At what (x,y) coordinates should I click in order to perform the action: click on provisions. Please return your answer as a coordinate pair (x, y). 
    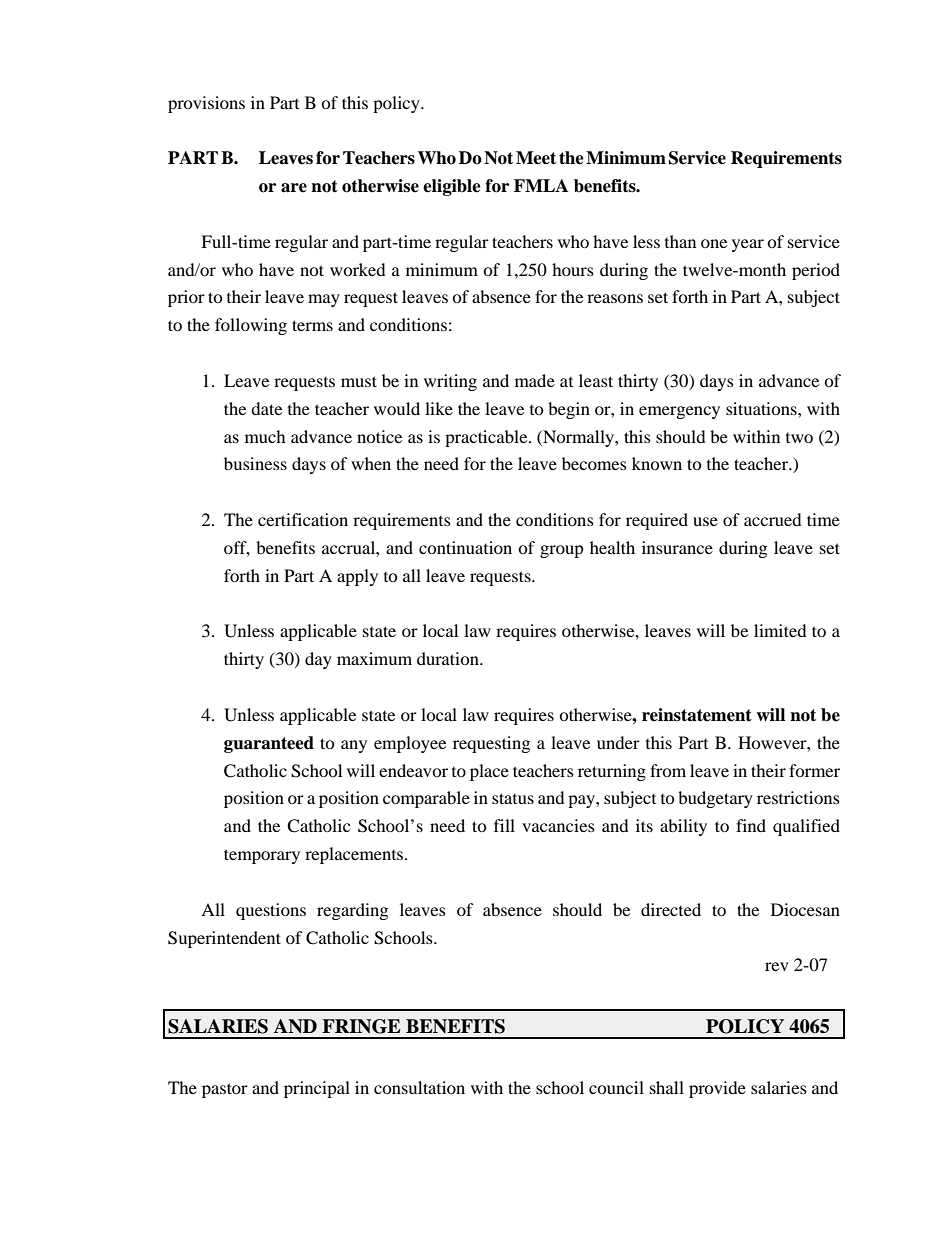
    Looking at the image, I should click on (206, 104).
